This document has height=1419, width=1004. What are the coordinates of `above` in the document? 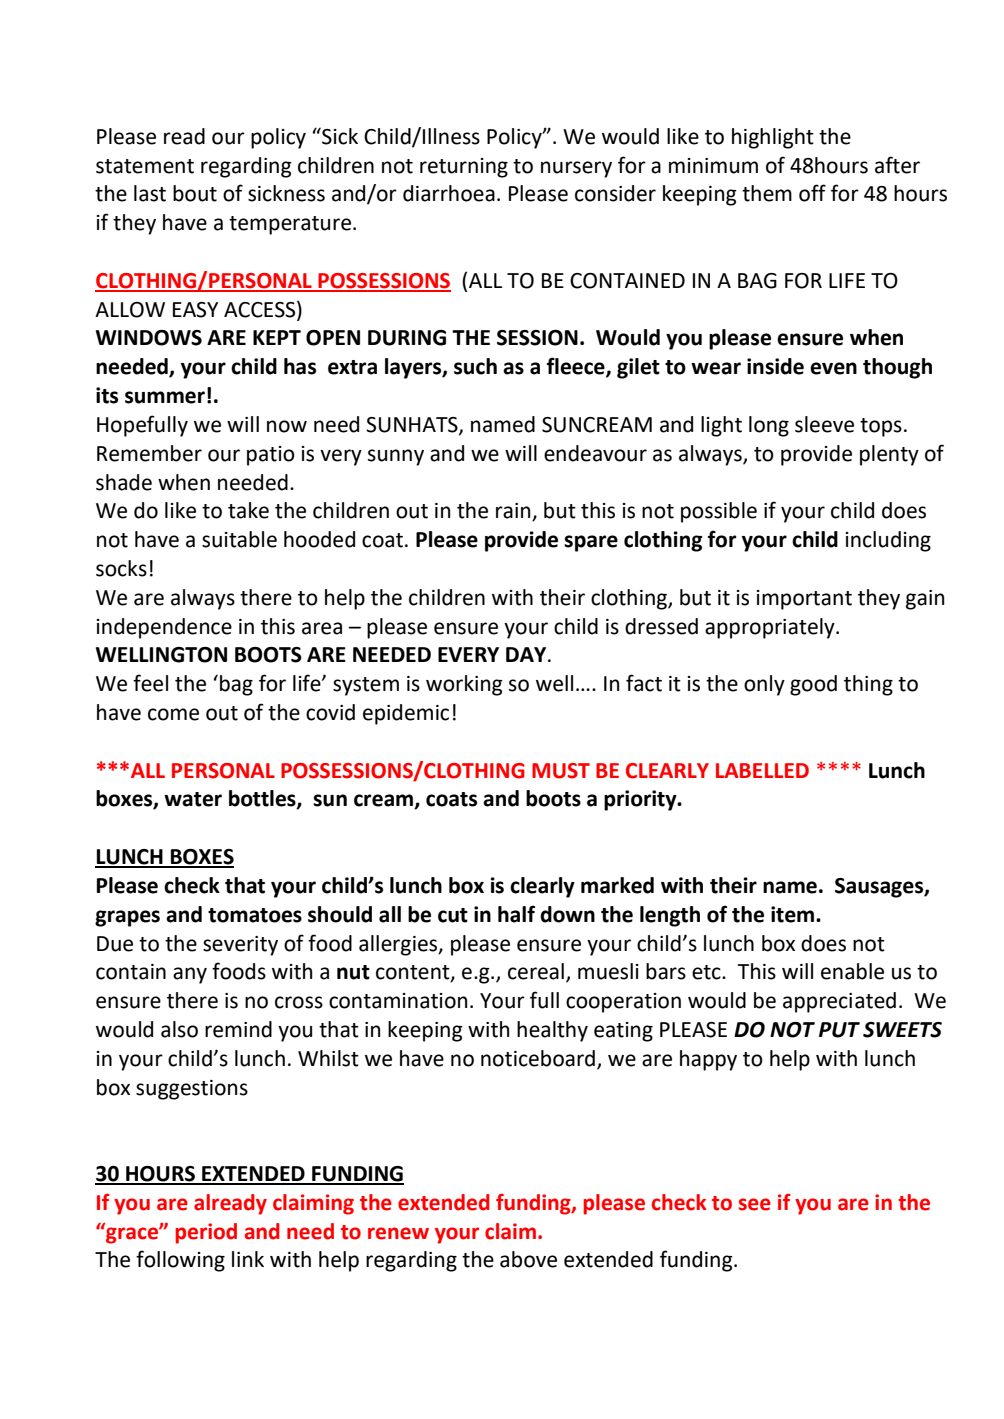 It's located at (528, 1259).
